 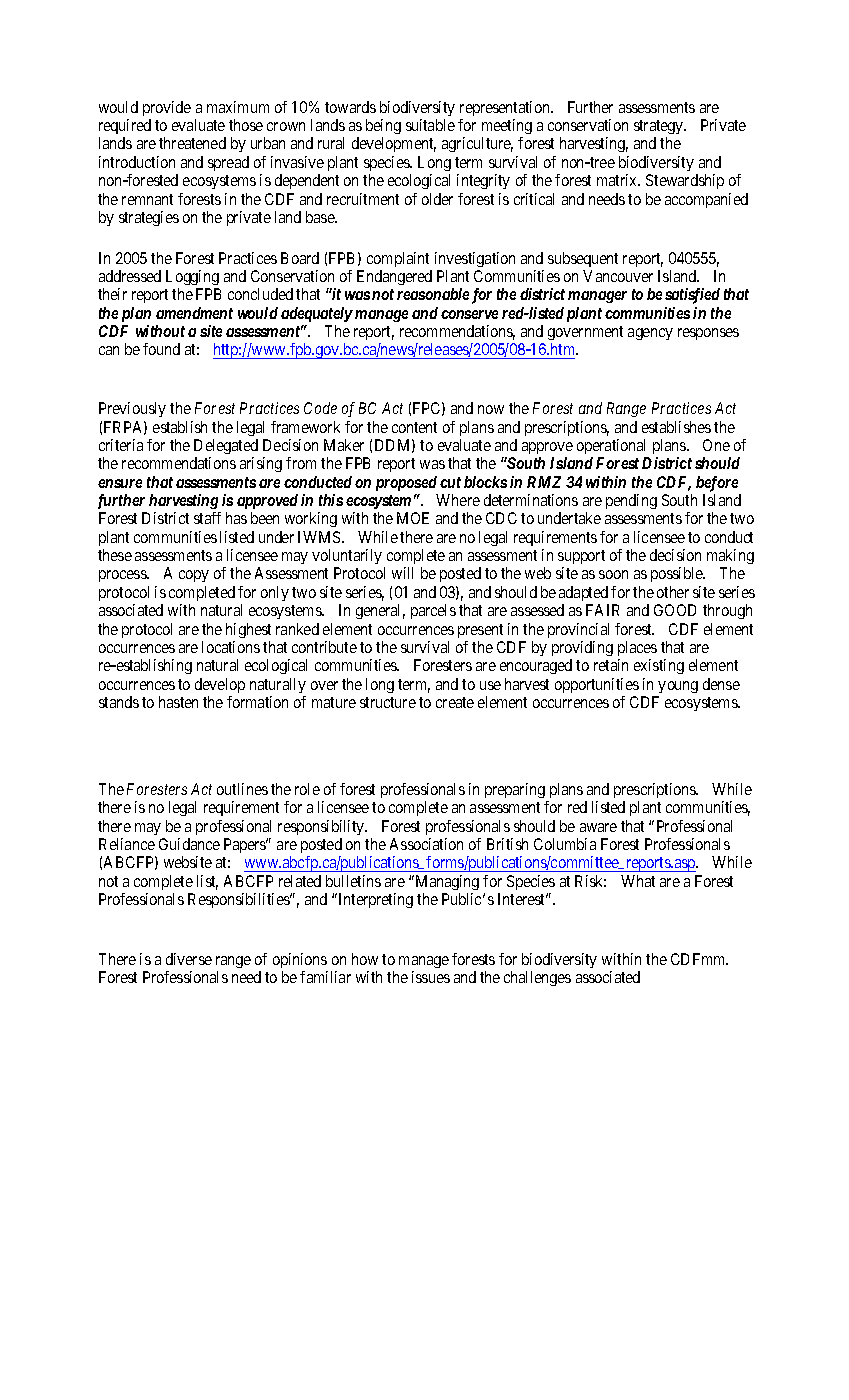 What do you see at coordinates (178, 702) in the page?
I see `hasten` at bounding box center [178, 702].
